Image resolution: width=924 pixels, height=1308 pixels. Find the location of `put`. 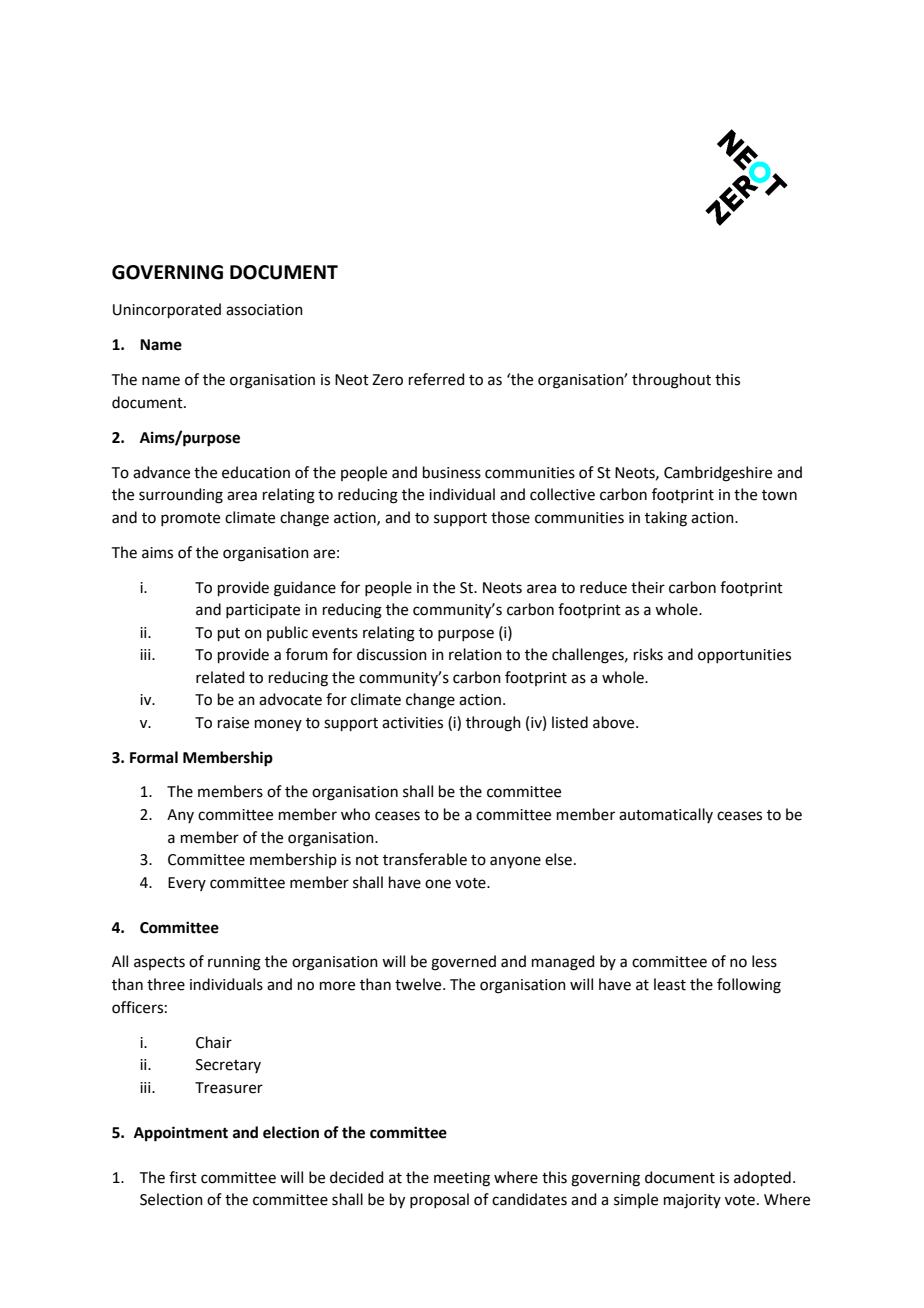

put is located at coordinates (229, 634).
